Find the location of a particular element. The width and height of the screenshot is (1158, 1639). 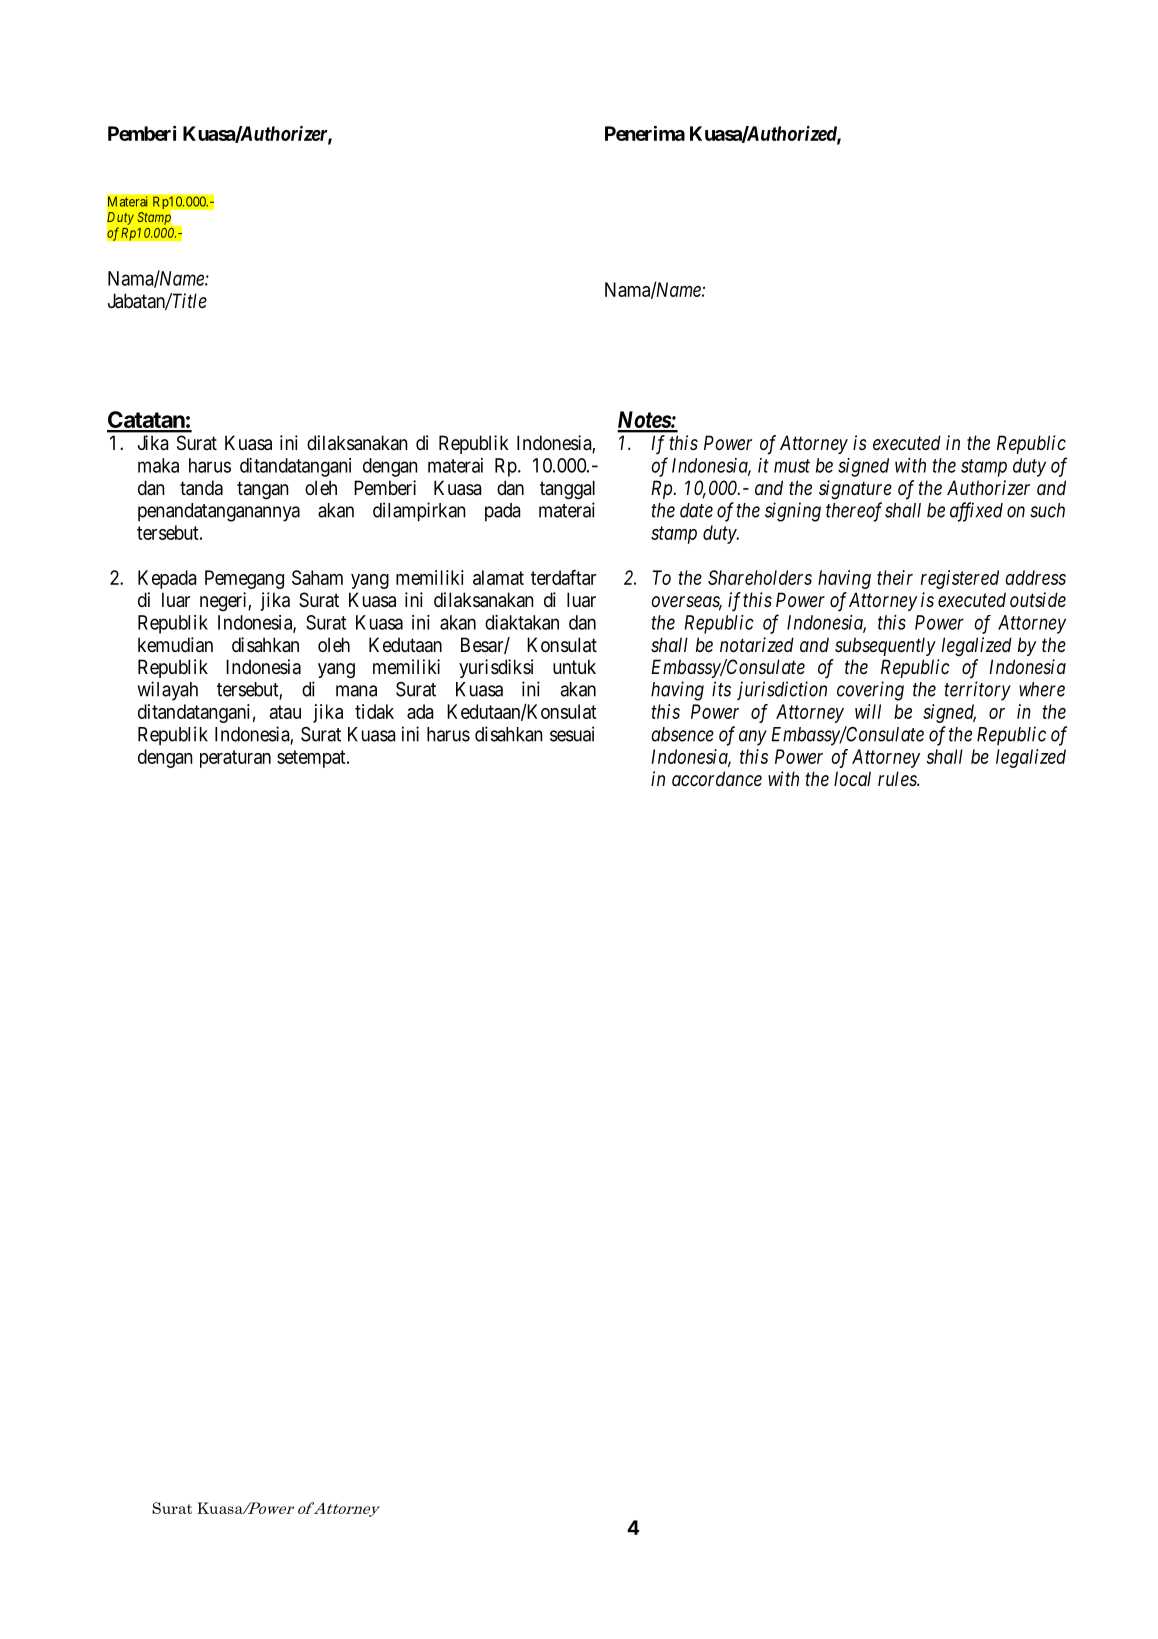

Shareholders is located at coordinates (760, 577).
